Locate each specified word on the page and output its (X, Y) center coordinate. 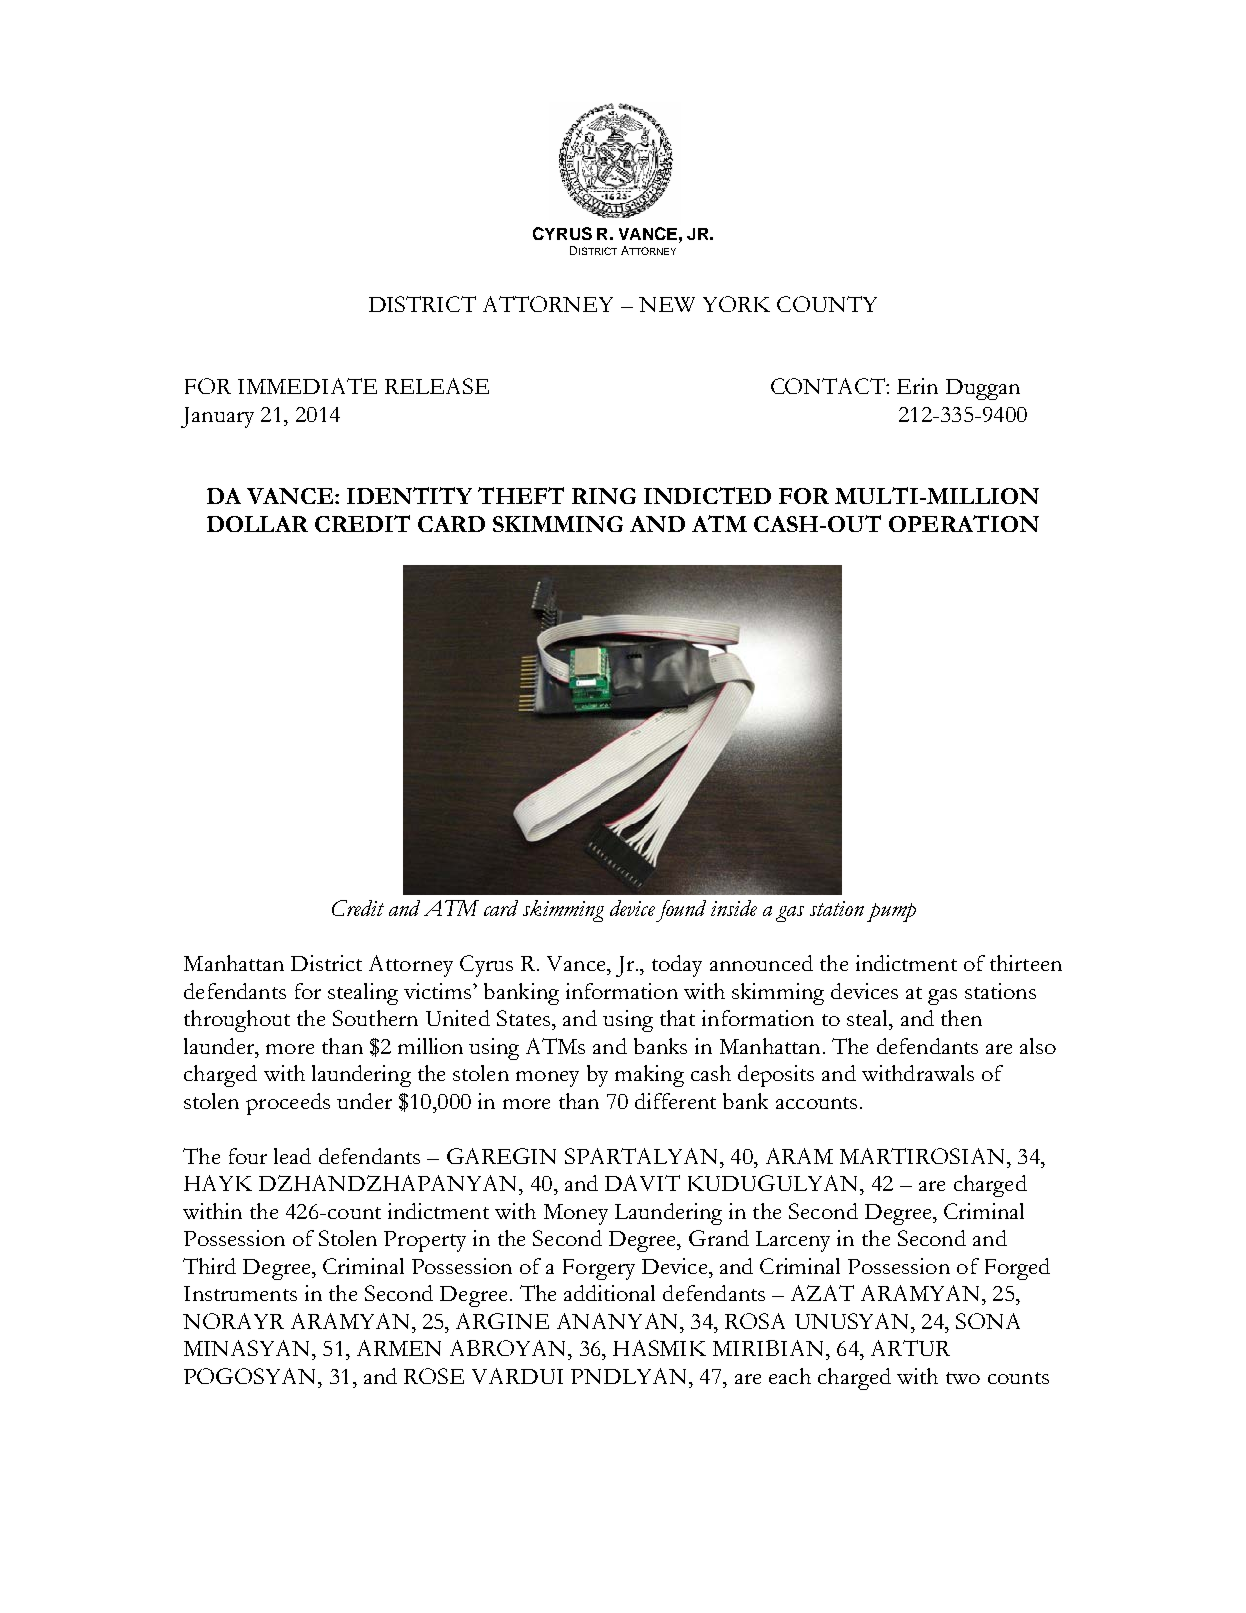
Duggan (983, 389)
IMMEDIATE (307, 386)
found (681, 911)
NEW (667, 304)
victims (439, 991)
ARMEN (399, 1348)
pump (891, 912)
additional (609, 1293)
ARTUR (910, 1348)
